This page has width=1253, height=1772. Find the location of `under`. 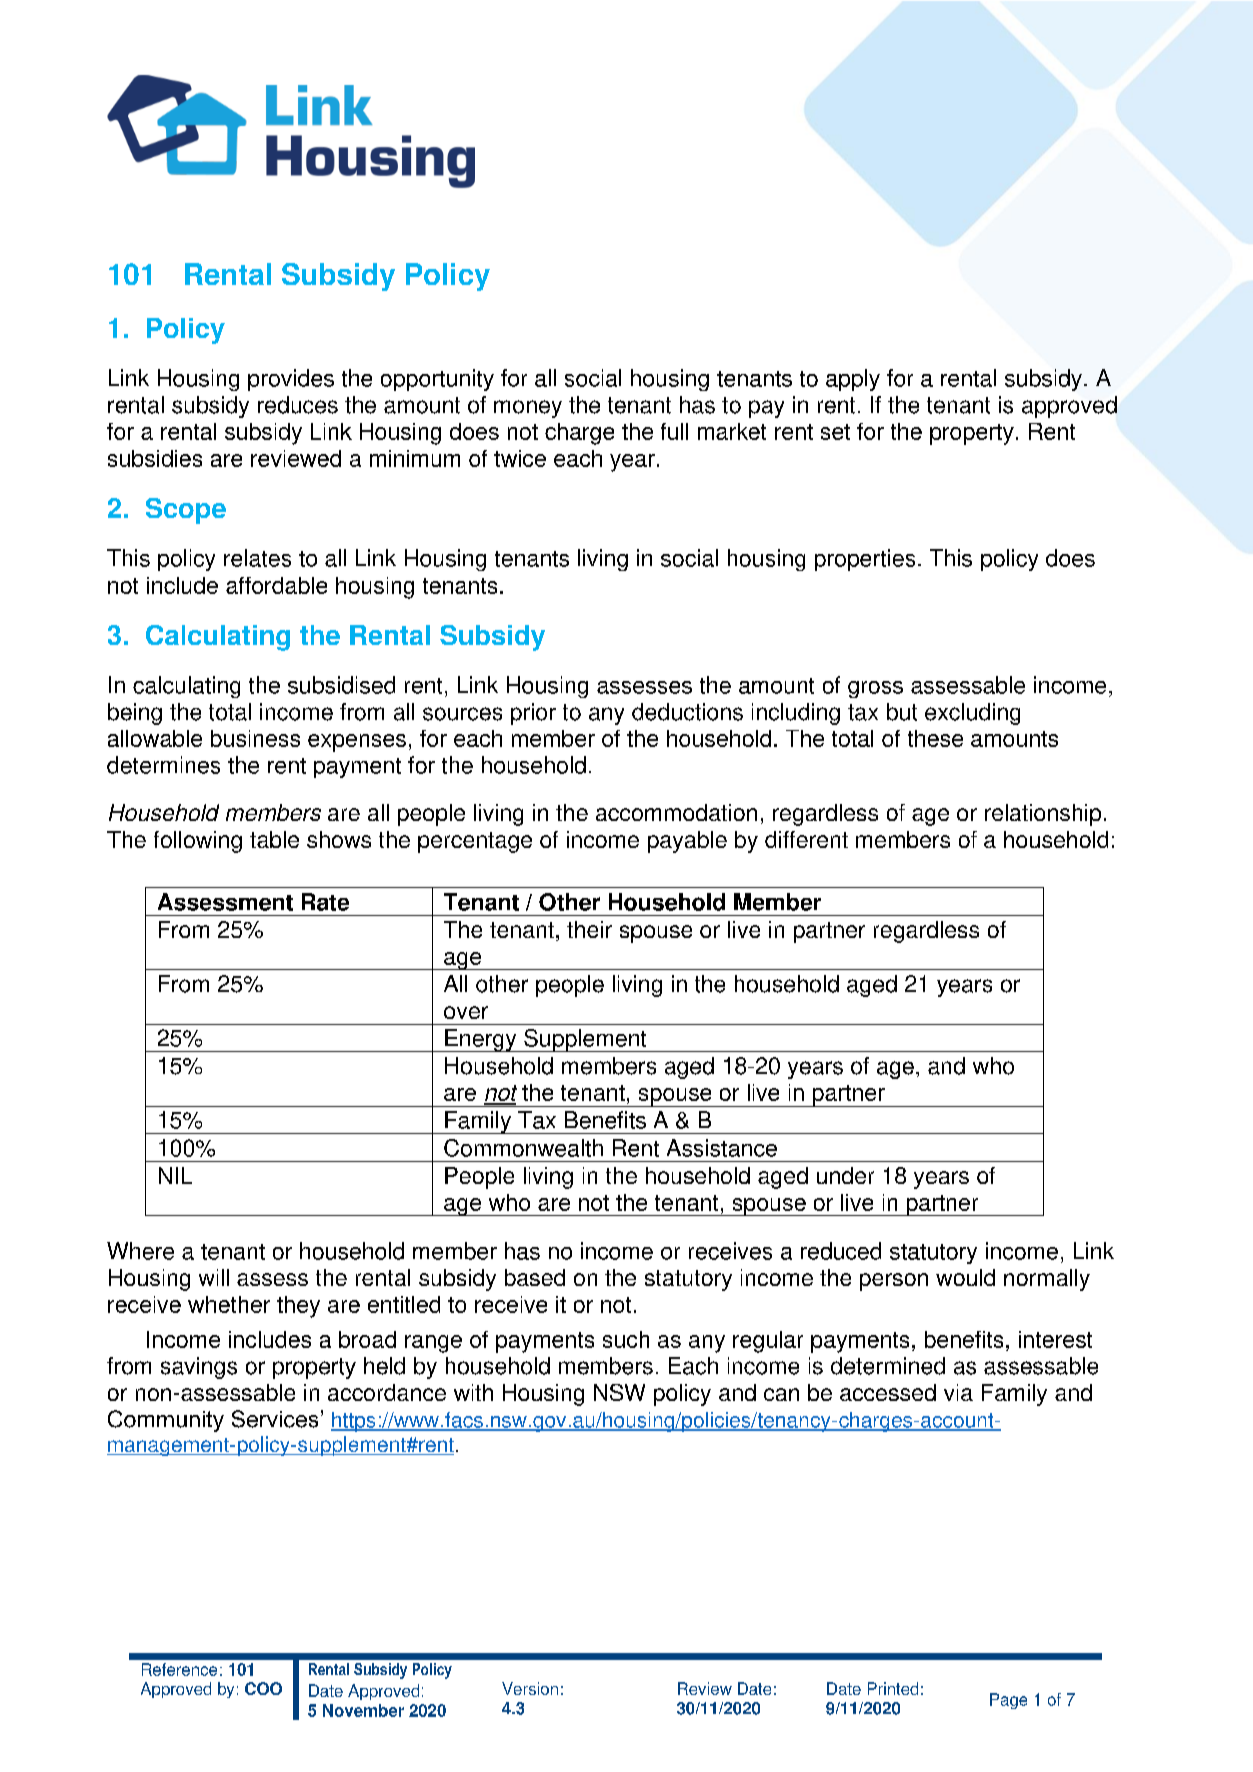

under is located at coordinates (845, 1175).
